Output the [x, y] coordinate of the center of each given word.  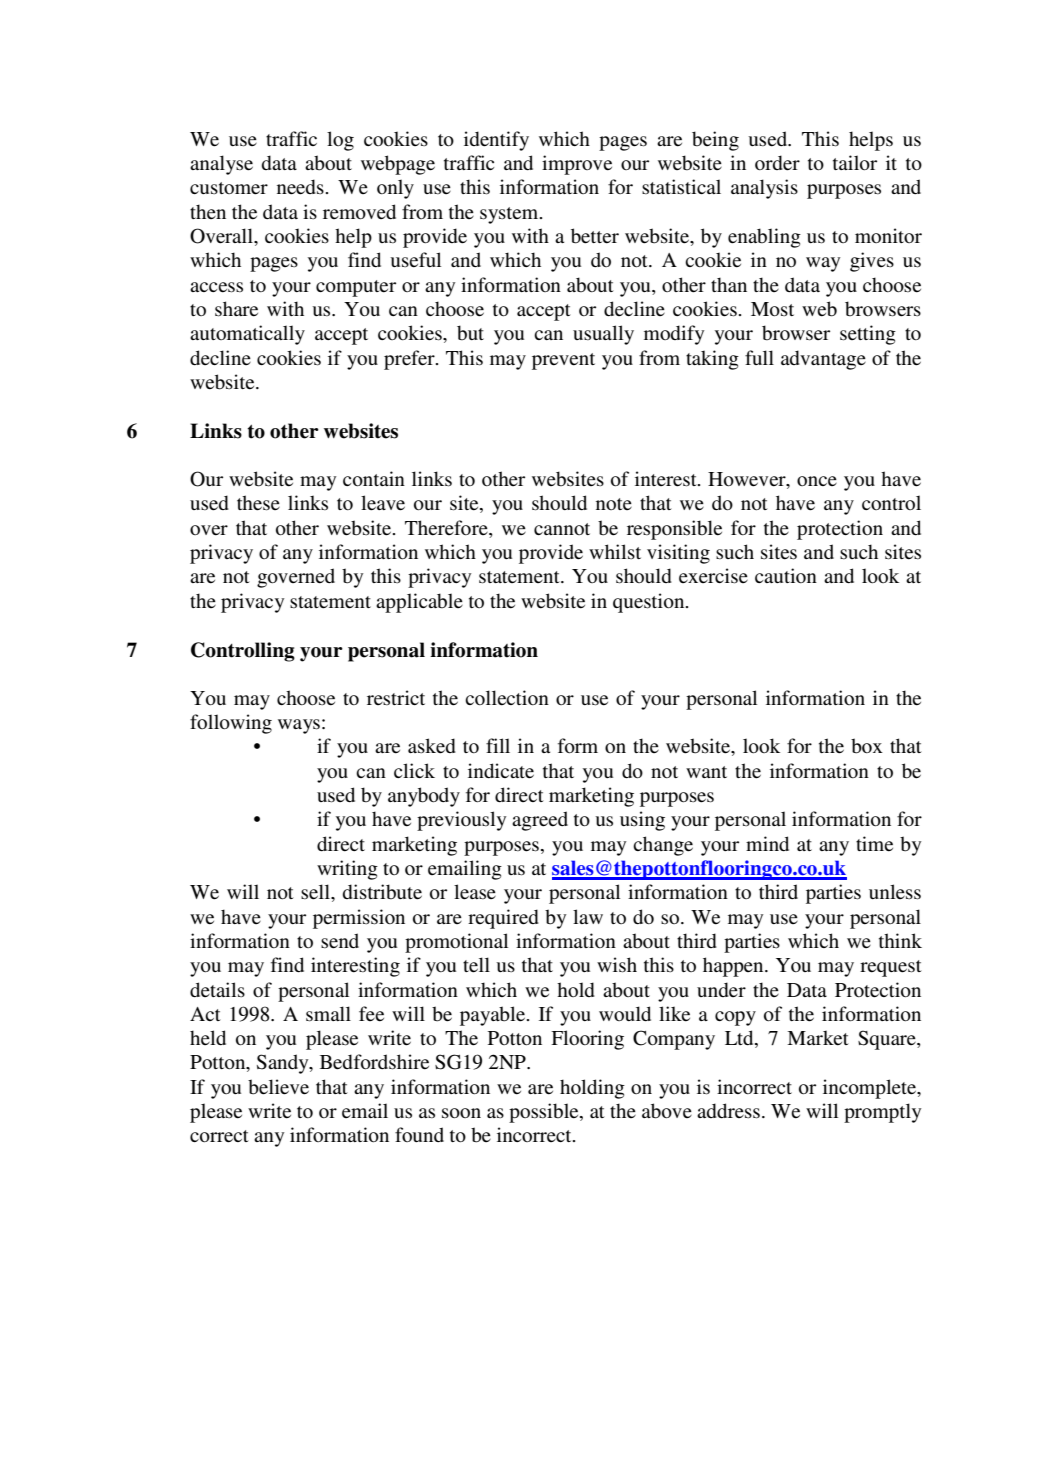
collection [507, 698]
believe [278, 1087]
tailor [855, 163]
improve [577, 165]
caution [786, 575]
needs [300, 187]
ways [299, 726]
